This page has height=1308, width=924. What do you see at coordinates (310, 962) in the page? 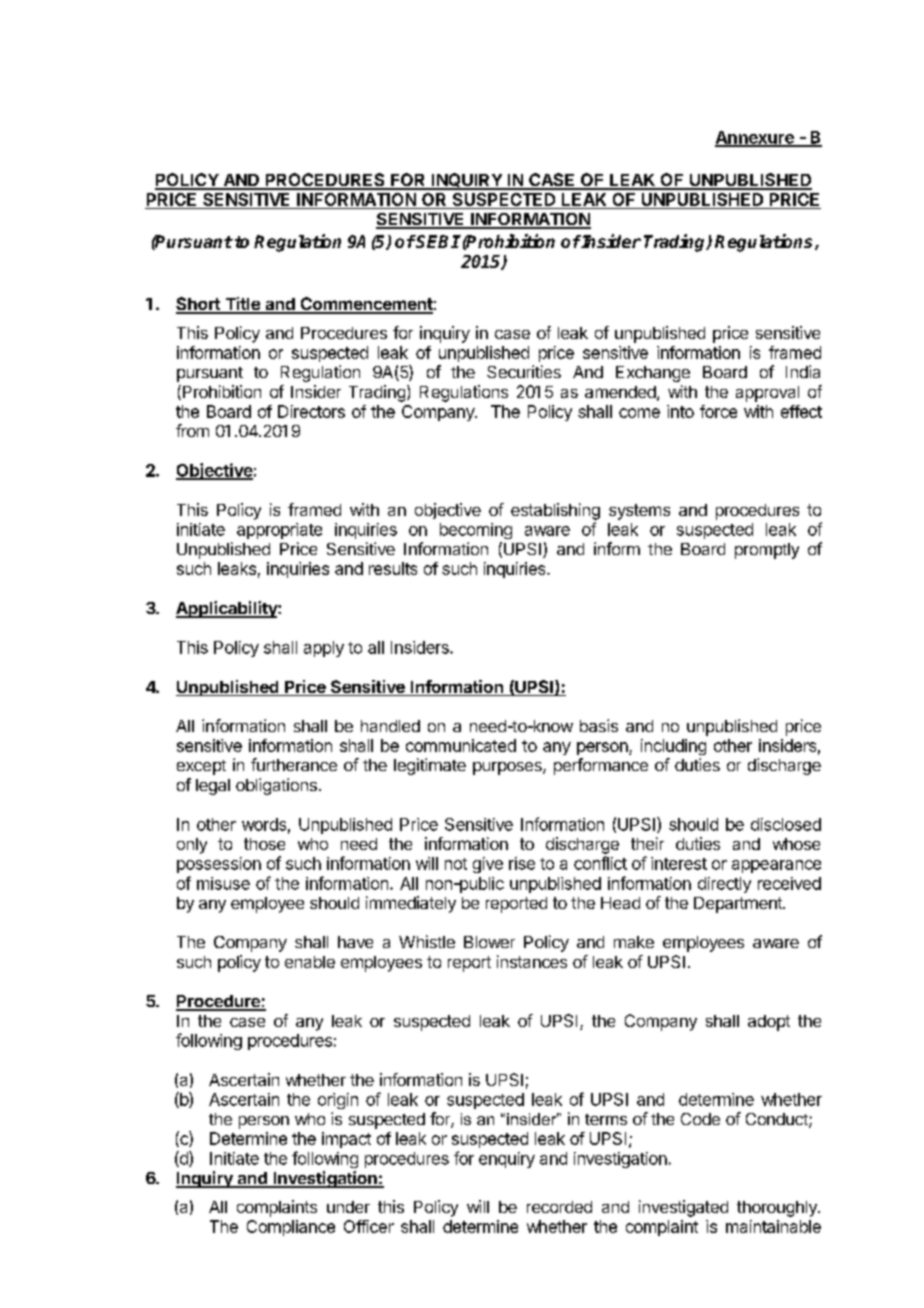
I see `enable` at bounding box center [310, 962].
